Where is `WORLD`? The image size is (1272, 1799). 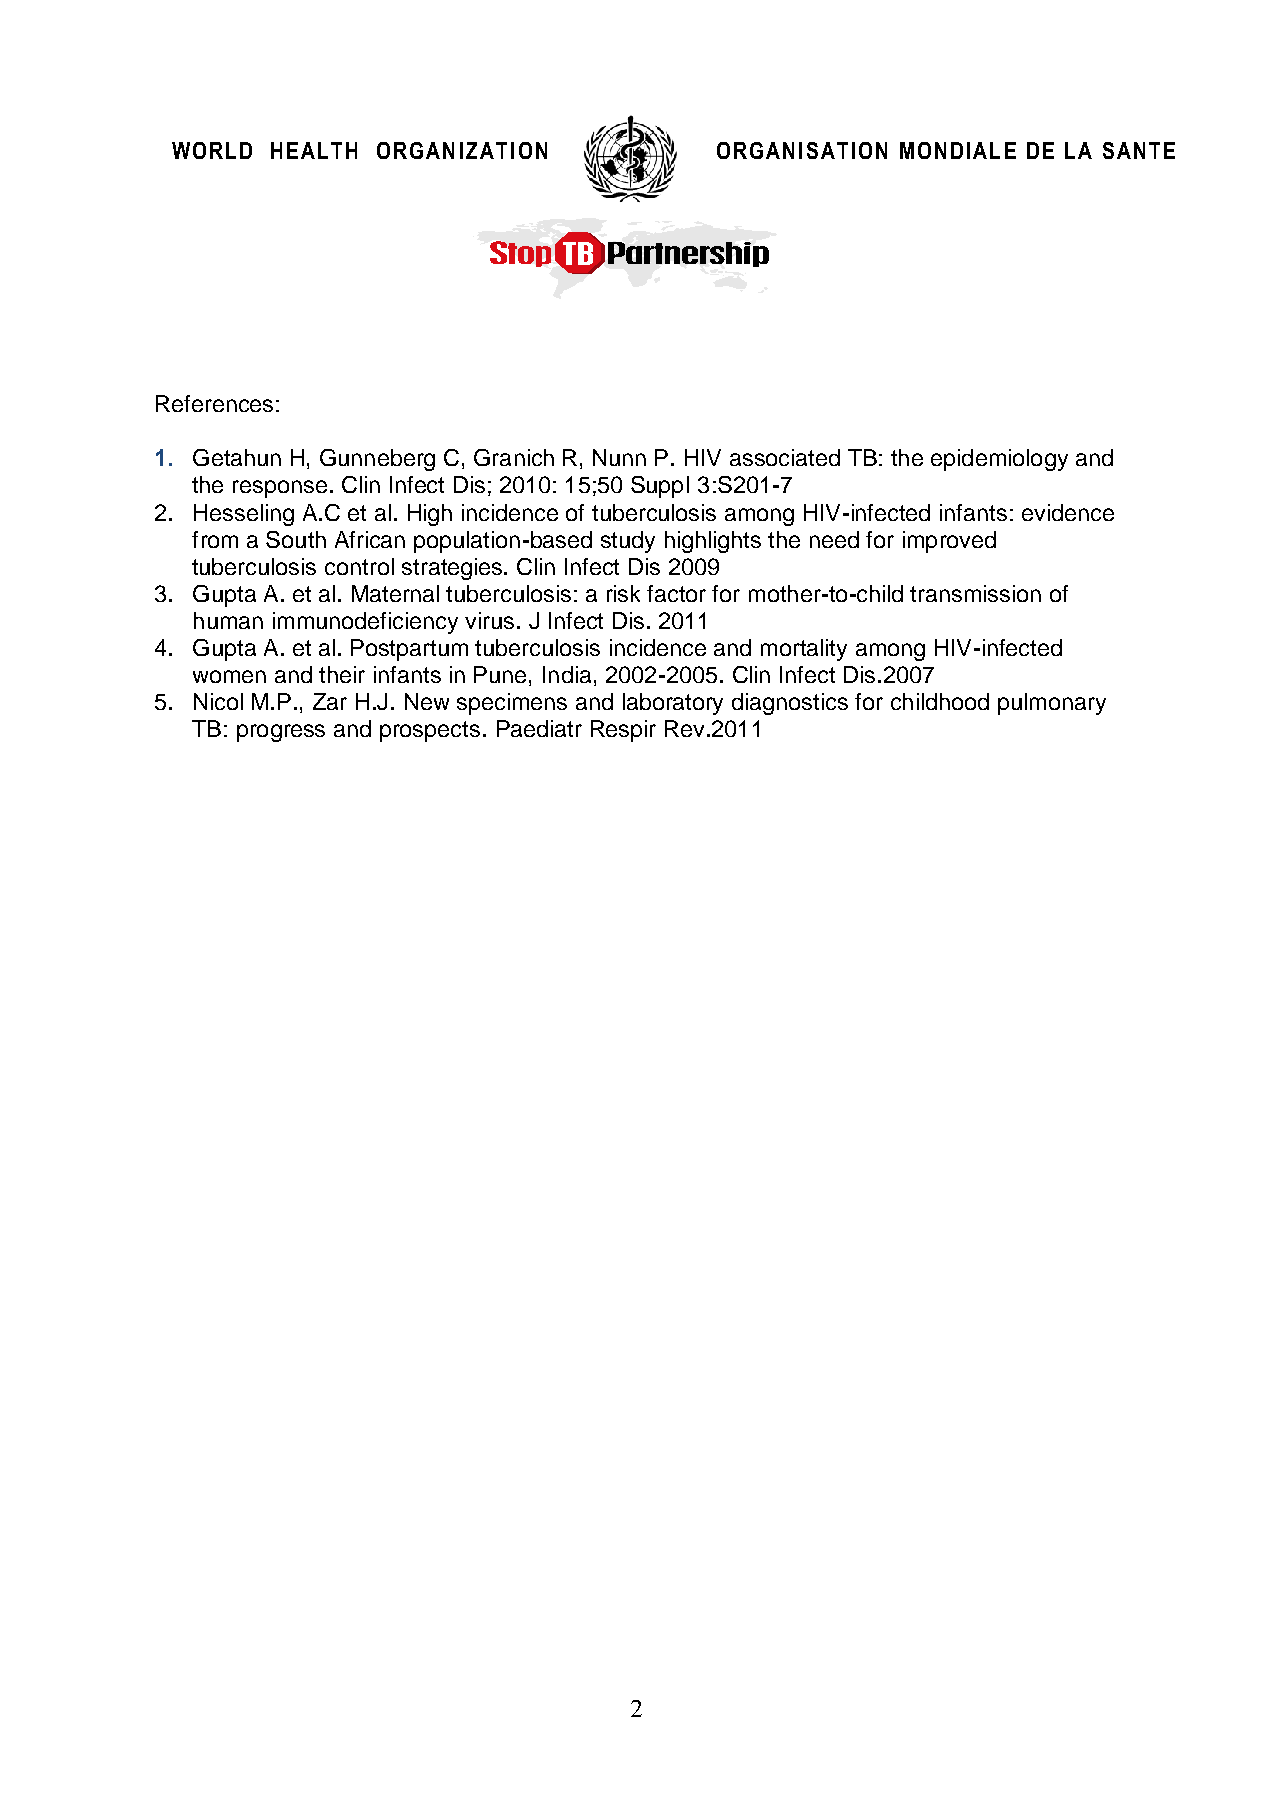
WORLD is located at coordinates (212, 150).
